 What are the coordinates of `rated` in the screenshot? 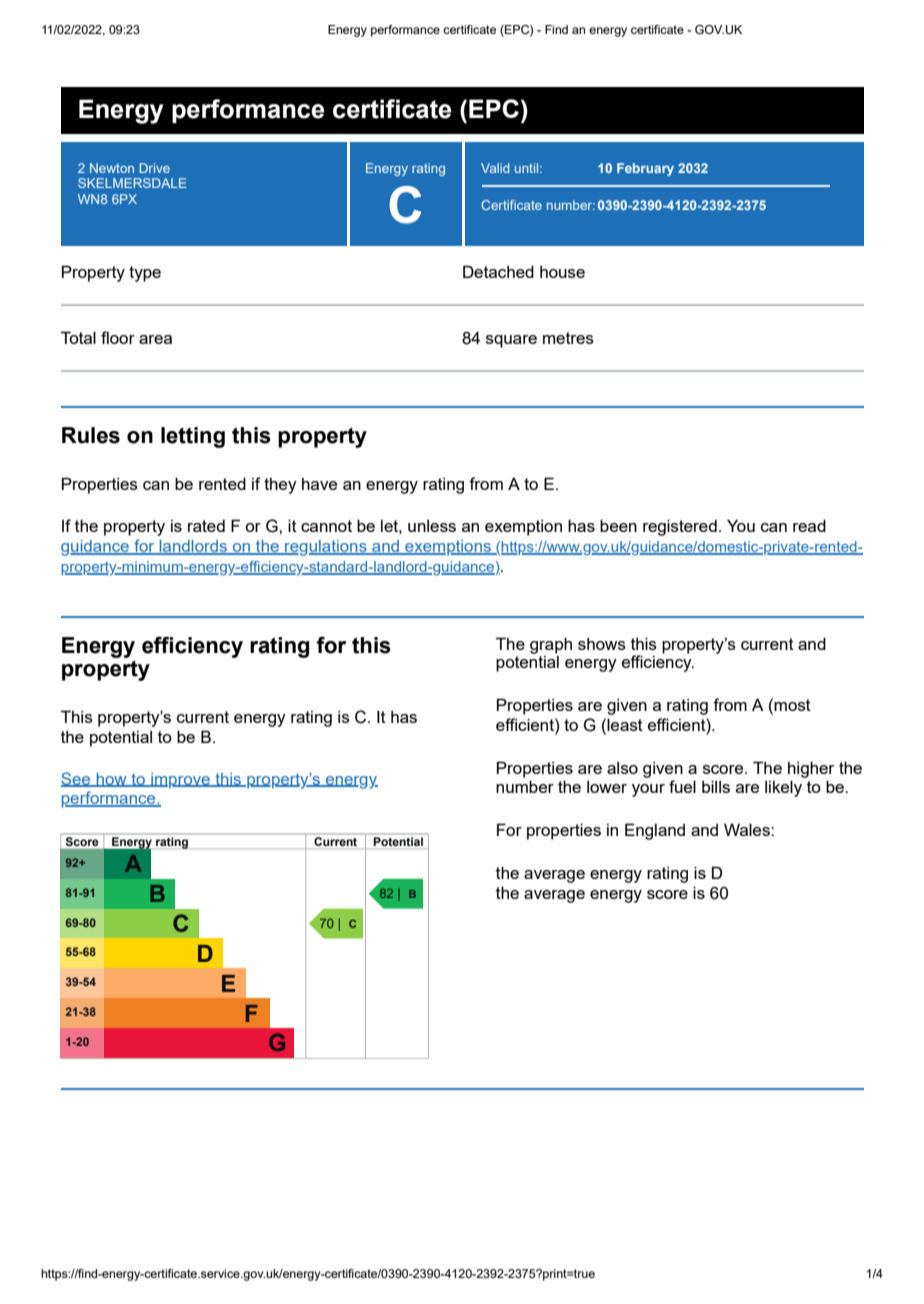 It's located at (206, 526).
